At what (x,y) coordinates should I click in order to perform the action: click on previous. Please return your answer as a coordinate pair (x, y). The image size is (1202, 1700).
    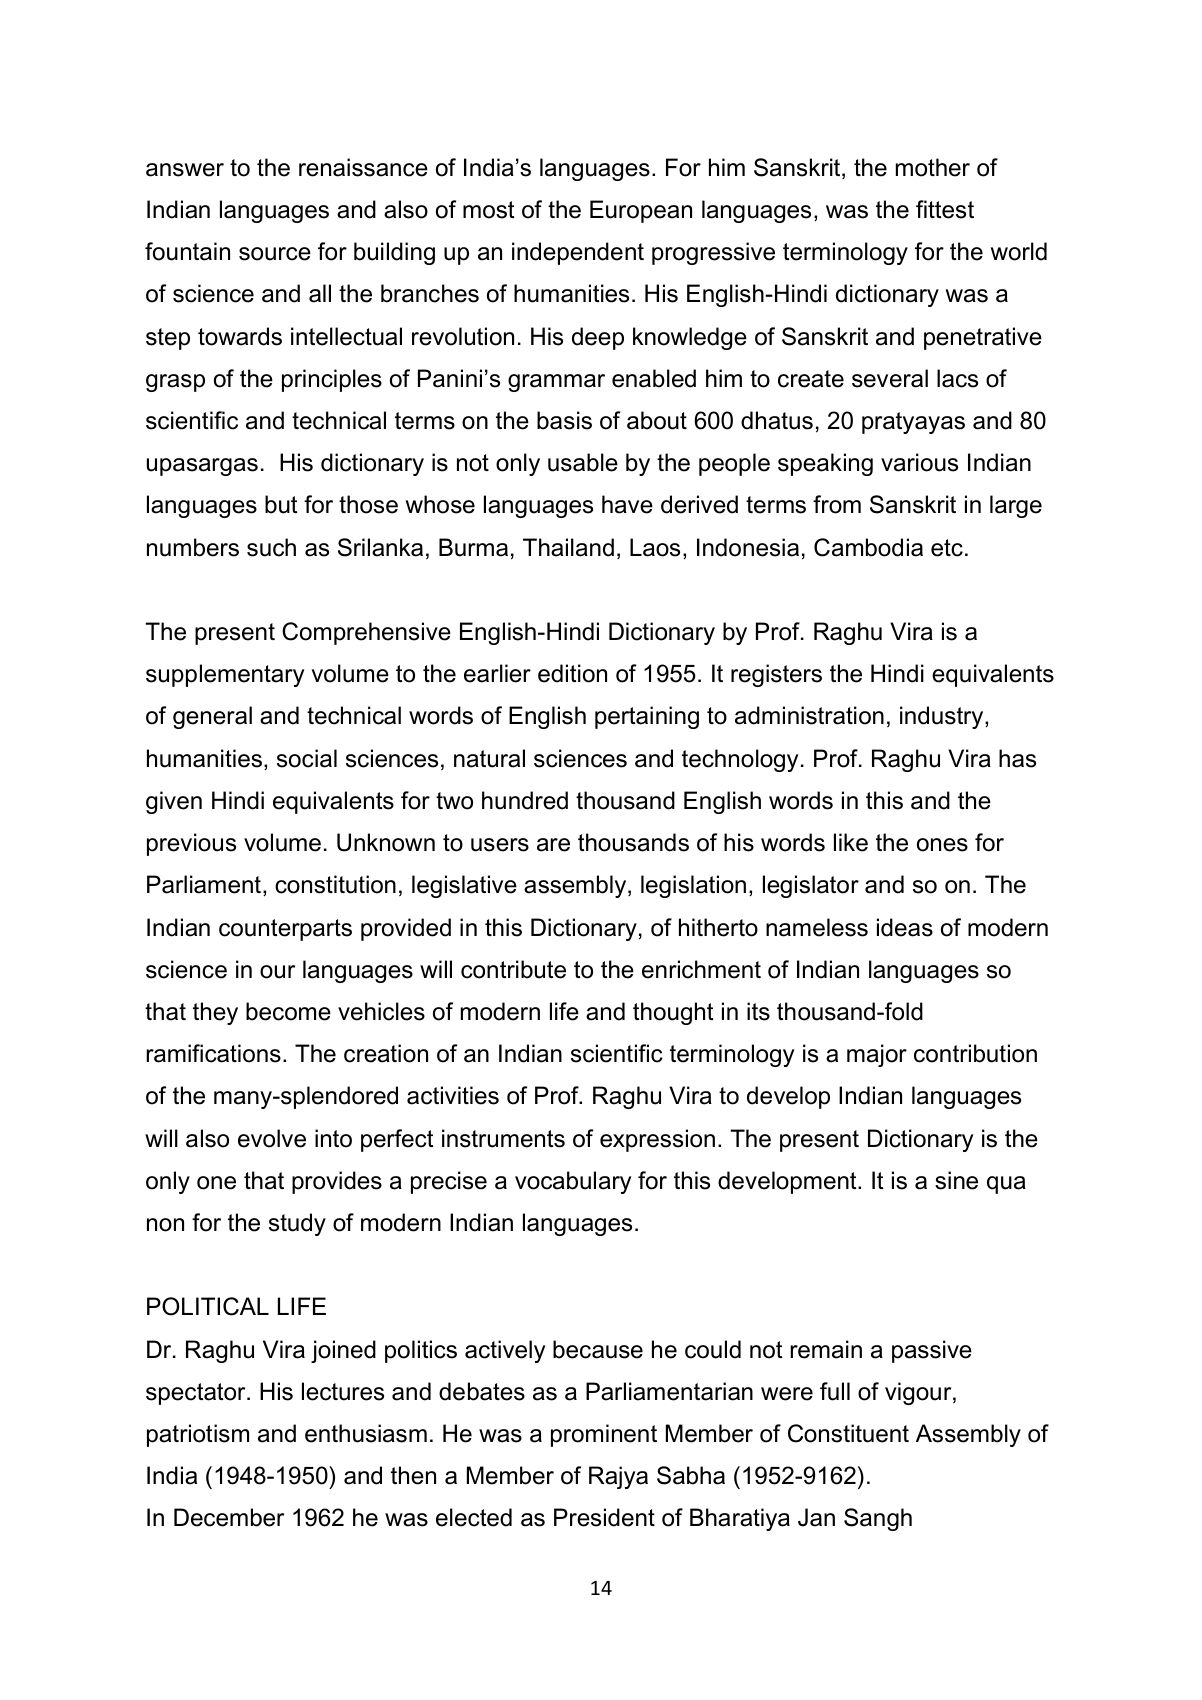
    Looking at the image, I should click on (191, 844).
